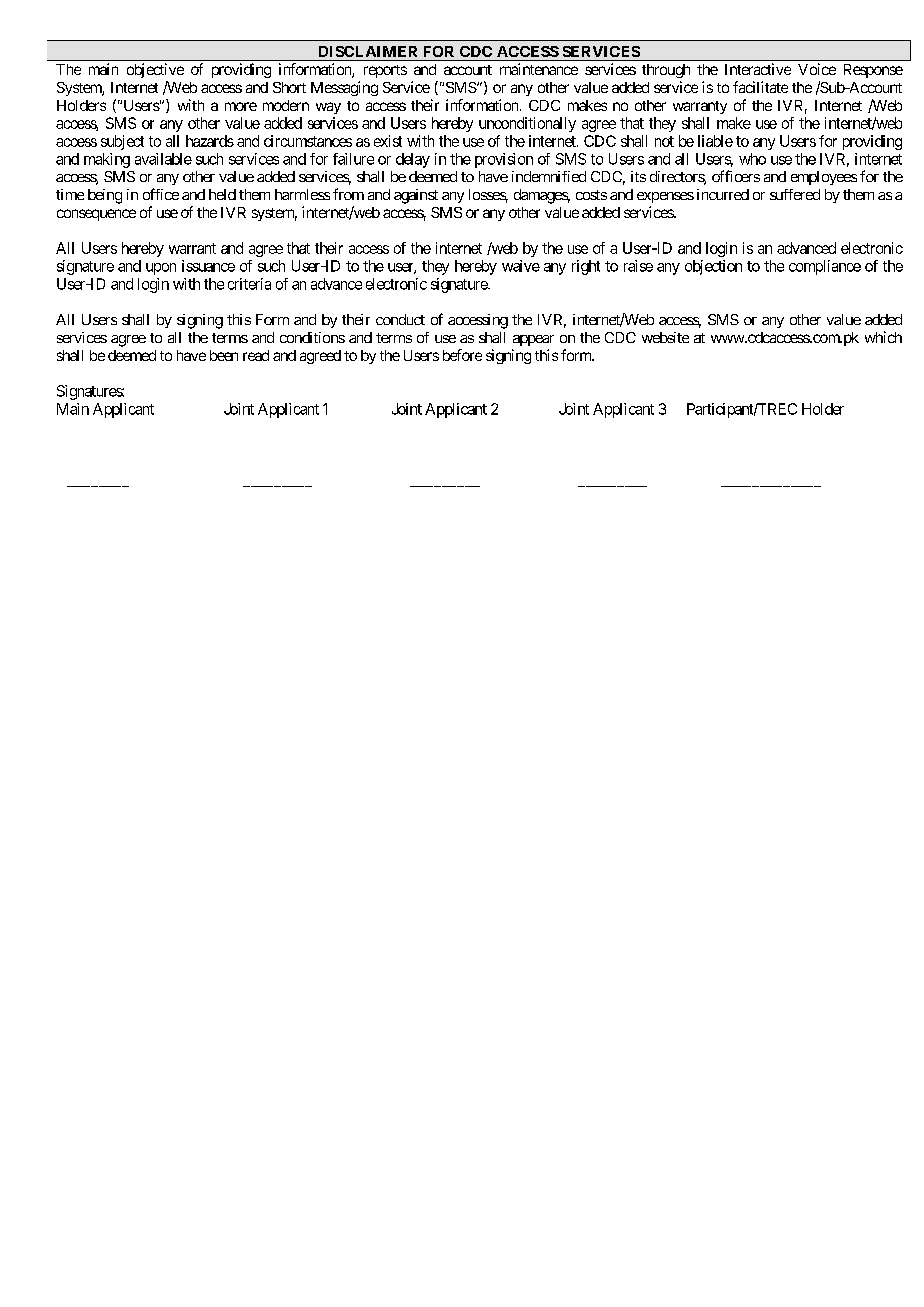  What do you see at coordinates (521, 266) in the screenshot?
I see `waive` at bounding box center [521, 266].
